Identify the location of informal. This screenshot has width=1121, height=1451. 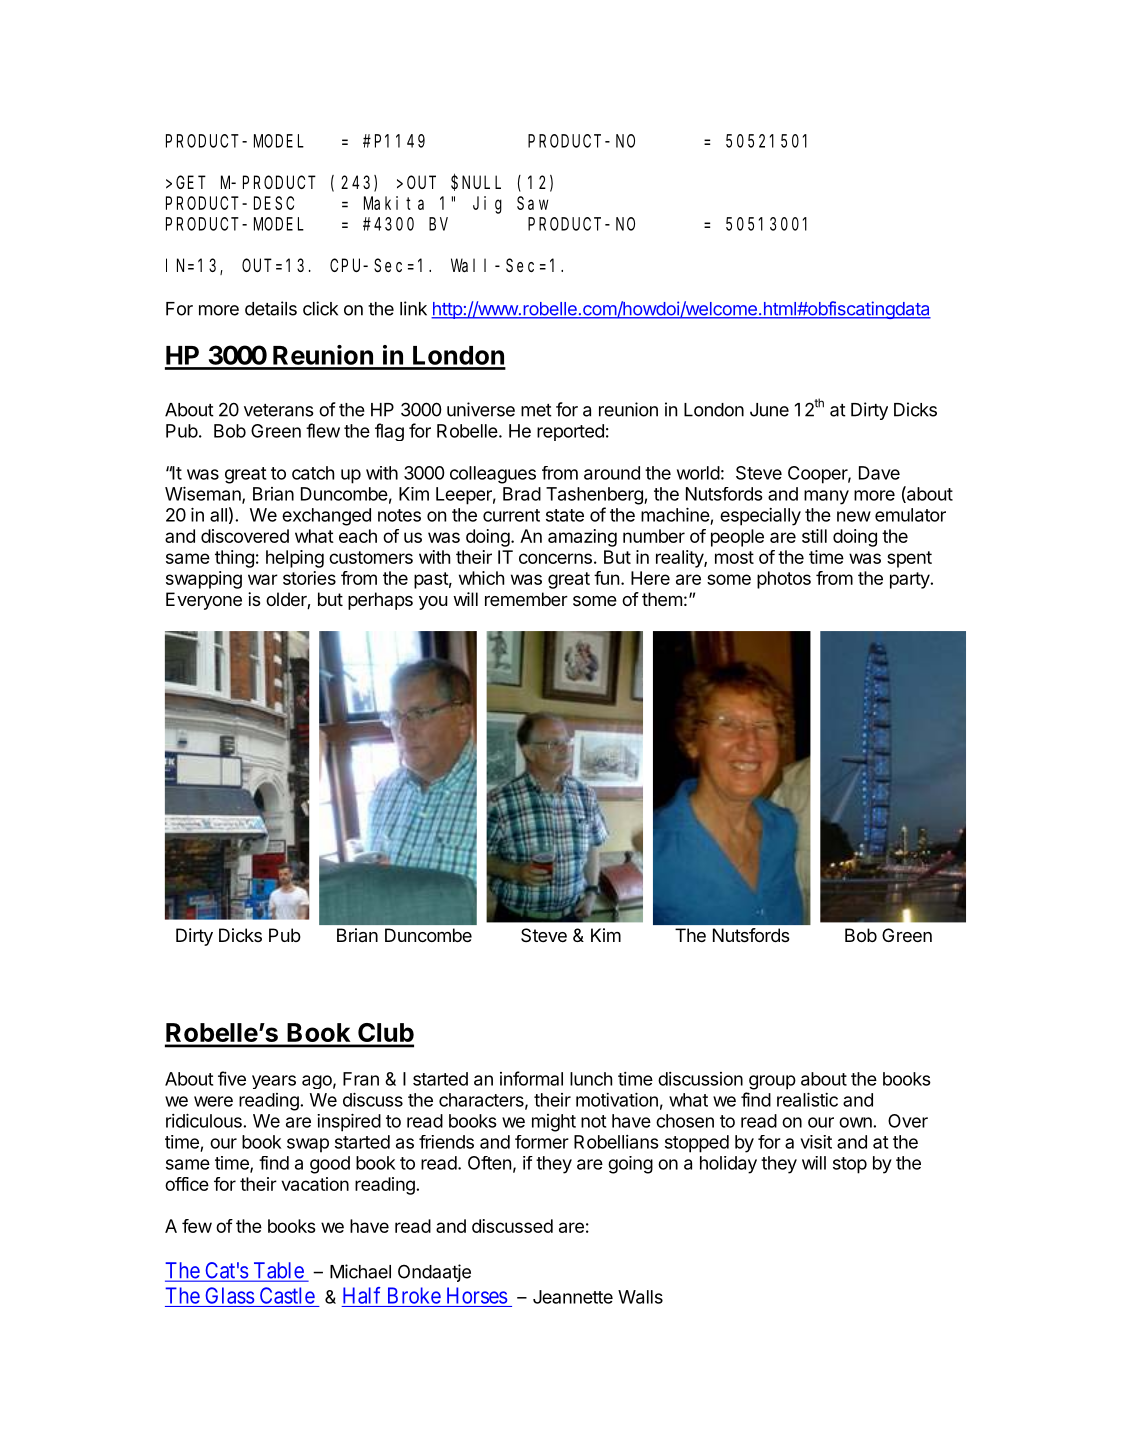
(531, 1078).
